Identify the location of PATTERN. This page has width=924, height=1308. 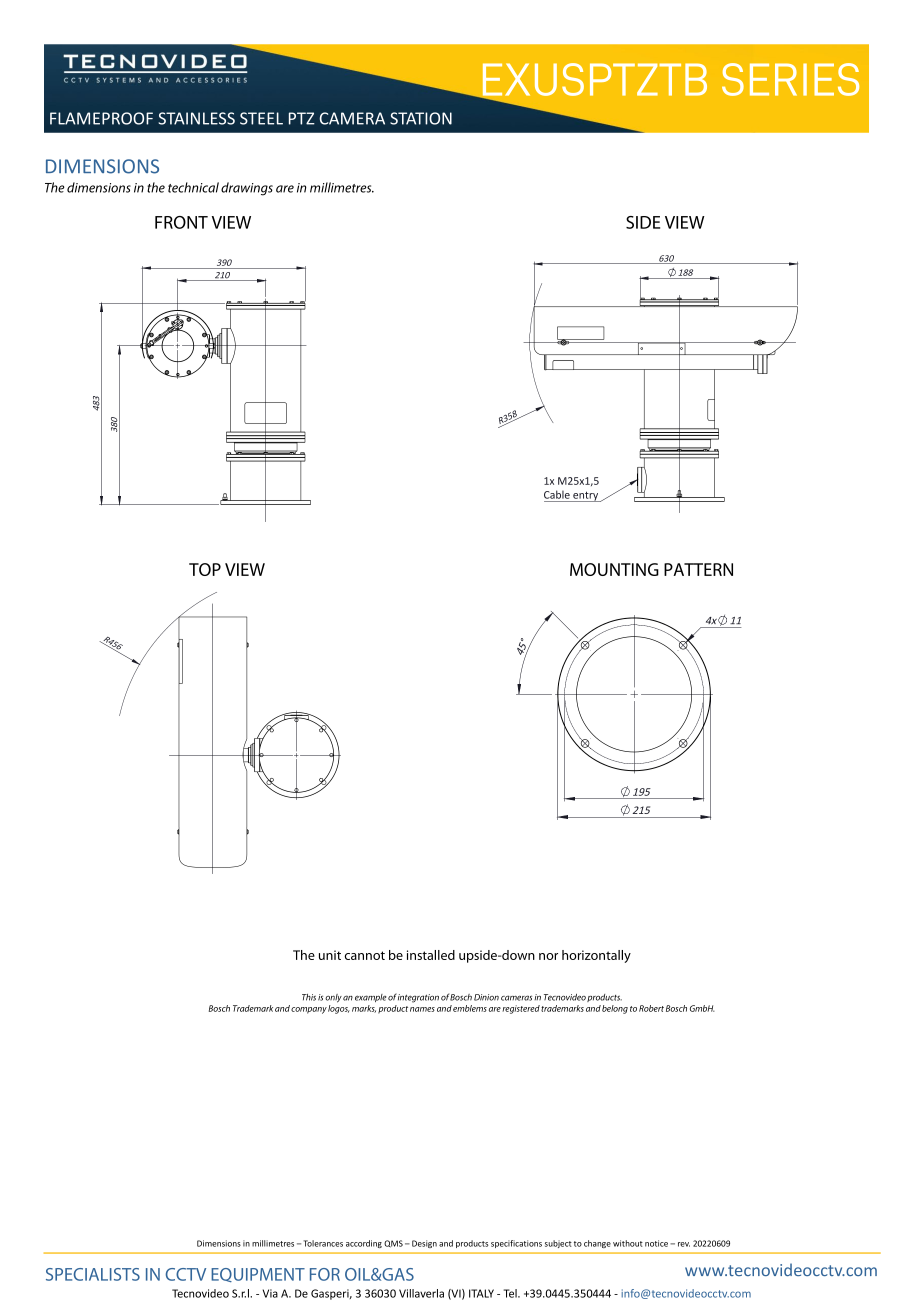
(698, 569).
